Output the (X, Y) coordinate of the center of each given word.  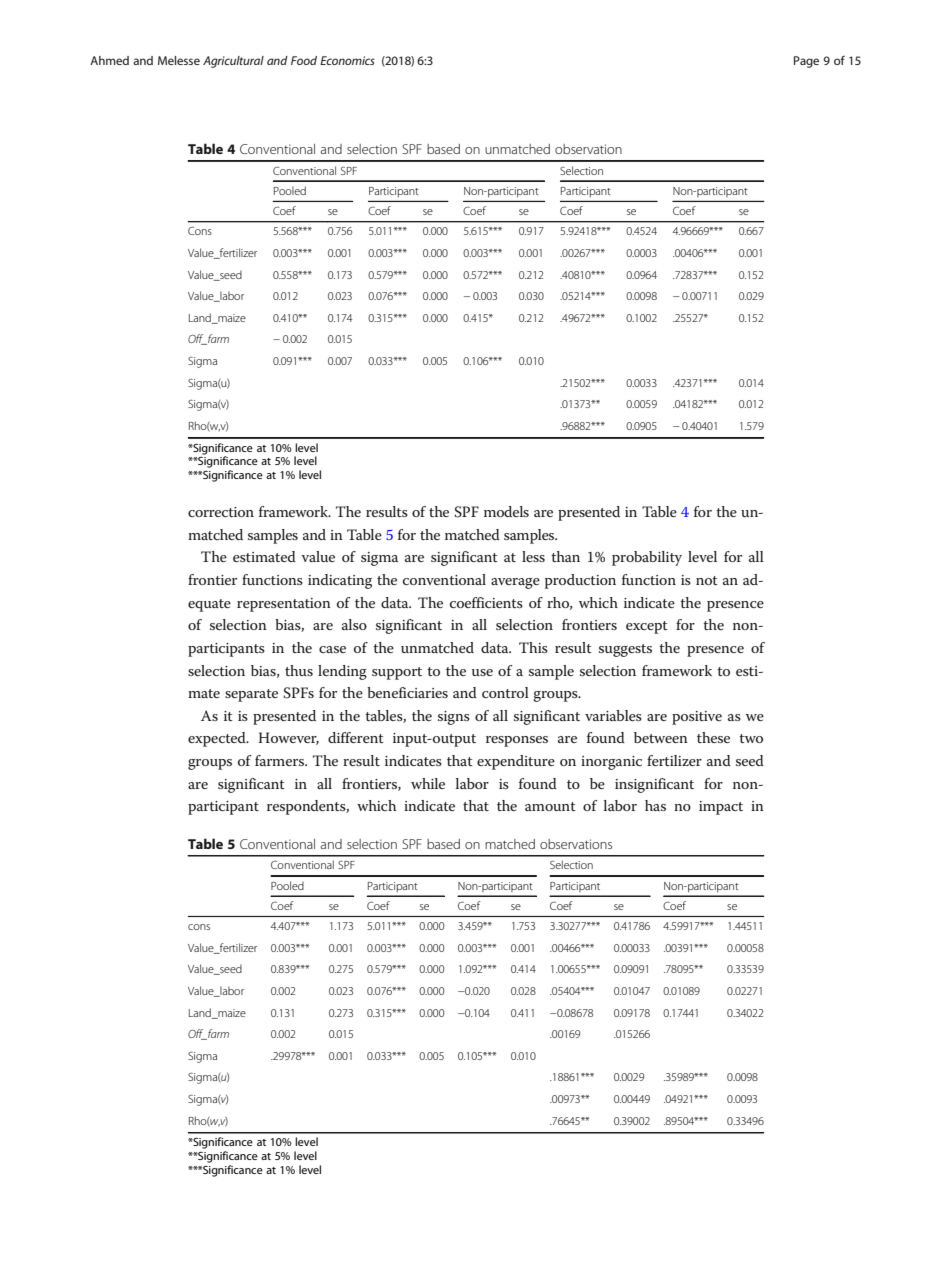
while (428, 783)
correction (221, 512)
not (707, 580)
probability (647, 558)
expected (218, 739)
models (506, 511)
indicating (340, 581)
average (515, 583)
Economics (347, 60)
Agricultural (233, 62)
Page (806, 62)
